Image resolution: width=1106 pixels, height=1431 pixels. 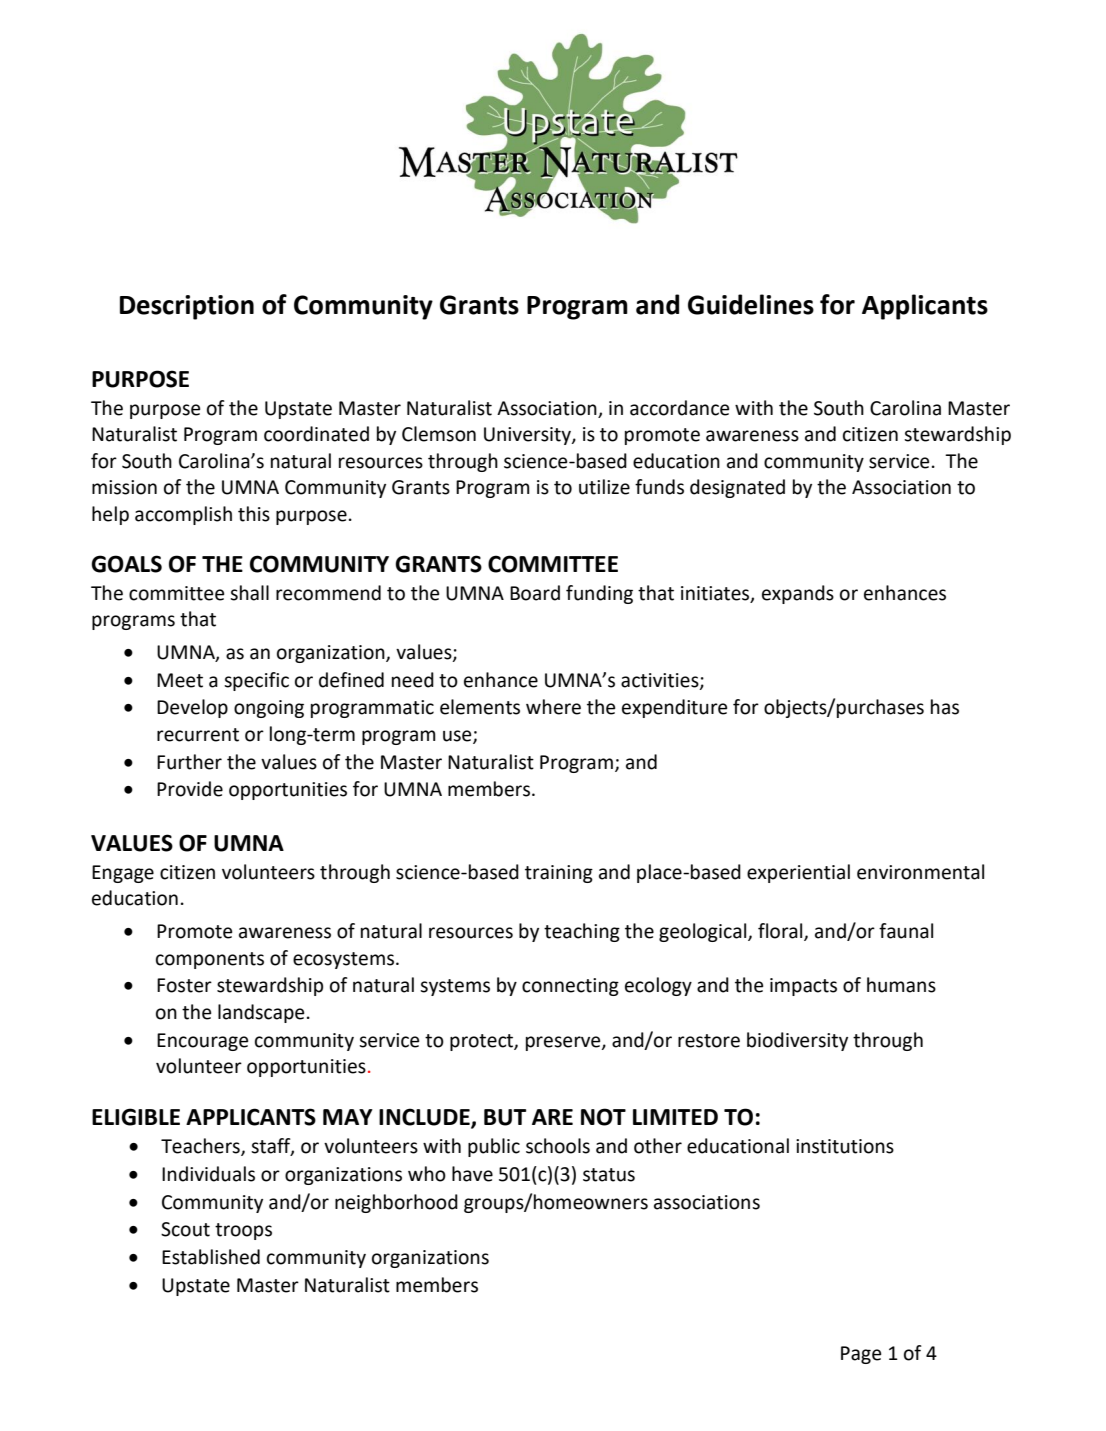 What do you see at coordinates (505, 1117) in the image?
I see `BUT` at bounding box center [505, 1117].
